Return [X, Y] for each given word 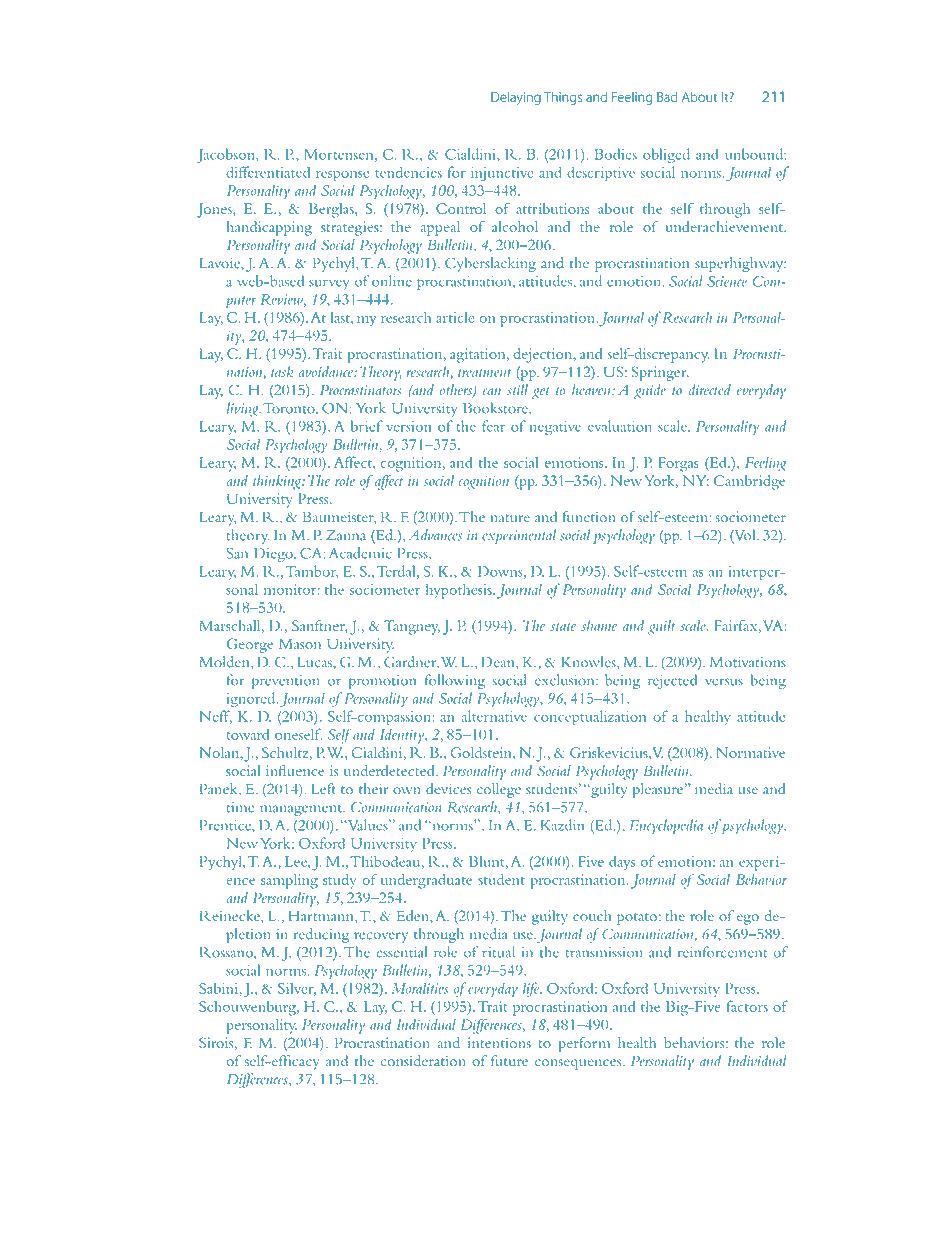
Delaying [516, 98]
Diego [274, 555]
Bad [667, 96]
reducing [321, 935]
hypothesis [460, 591]
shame [599, 625]
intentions [499, 1042]
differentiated [268, 172]
